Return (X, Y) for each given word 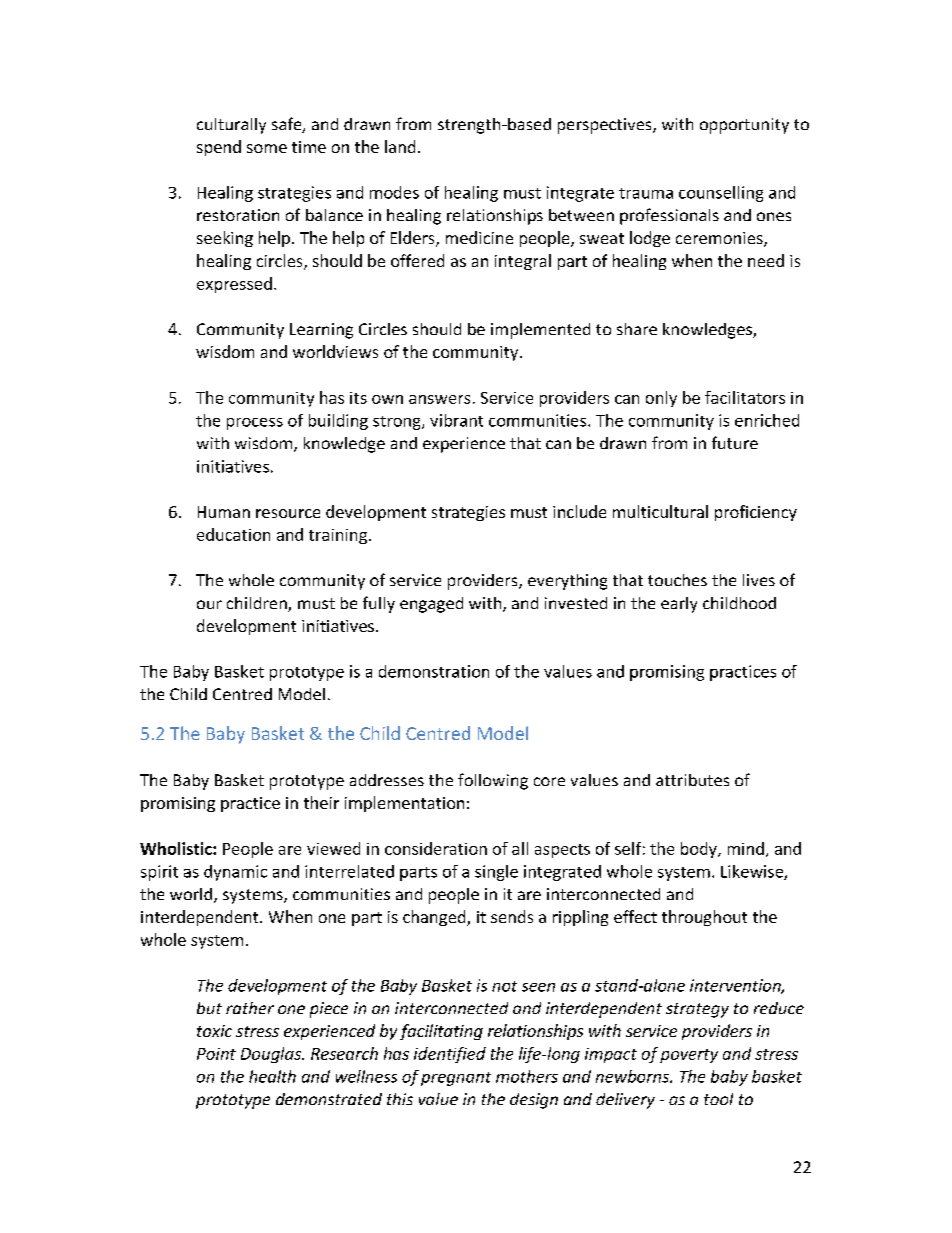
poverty (689, 1056)
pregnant (456, 1079)
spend (219, 148)
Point (216, 1054)
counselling (721, 194)
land (400, 146)
